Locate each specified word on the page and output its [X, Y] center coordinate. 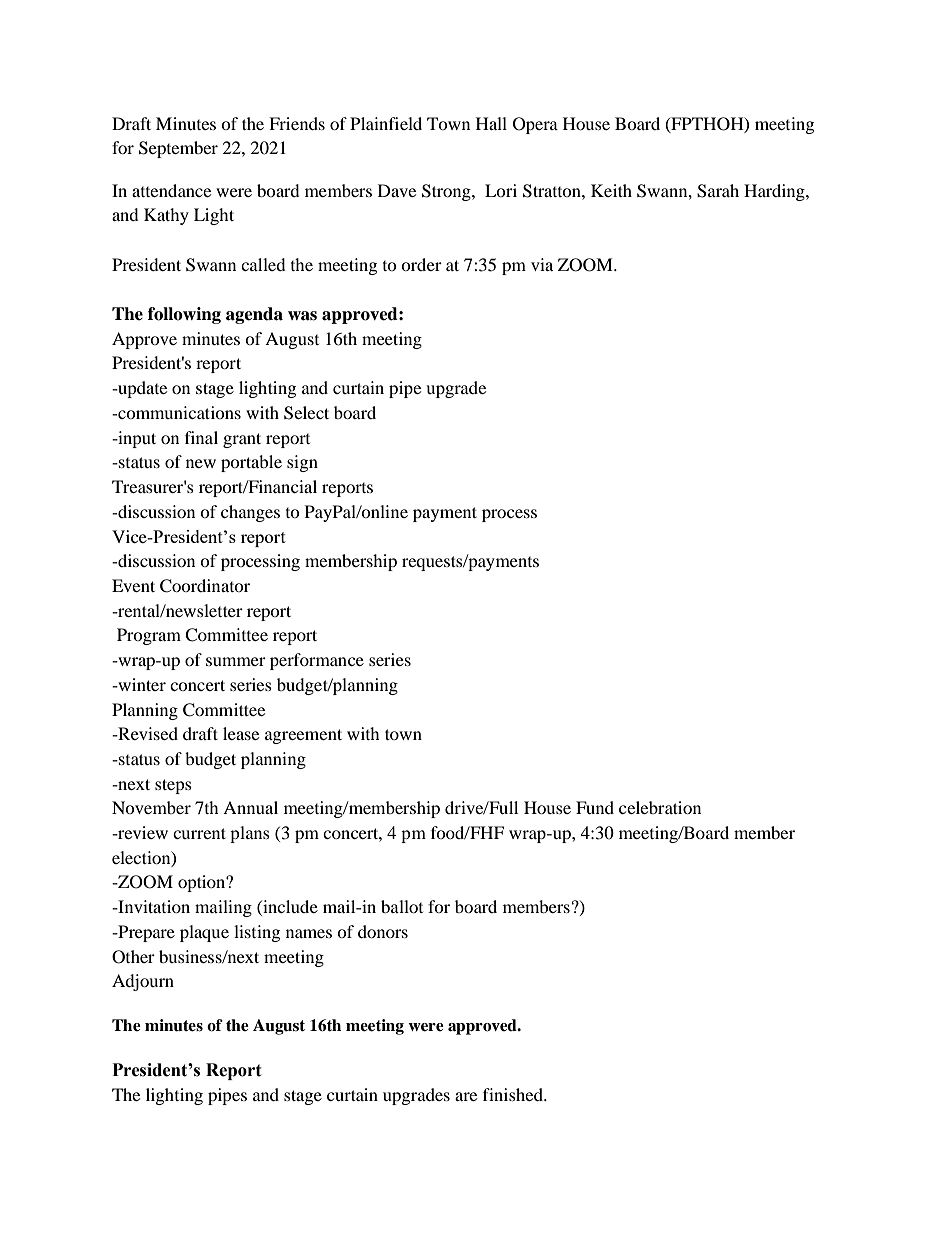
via [542, 264]
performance [317, 661]
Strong [447, 192]
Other [133, 957]
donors [383, 931]
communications [178, 412]
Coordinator [205, 586]
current [199, 833]
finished [514, 1094]
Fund [595, 807]
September [178, 149]
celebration [660, 807]
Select [306, 413]
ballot [402, 906]
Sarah [718, 191]
